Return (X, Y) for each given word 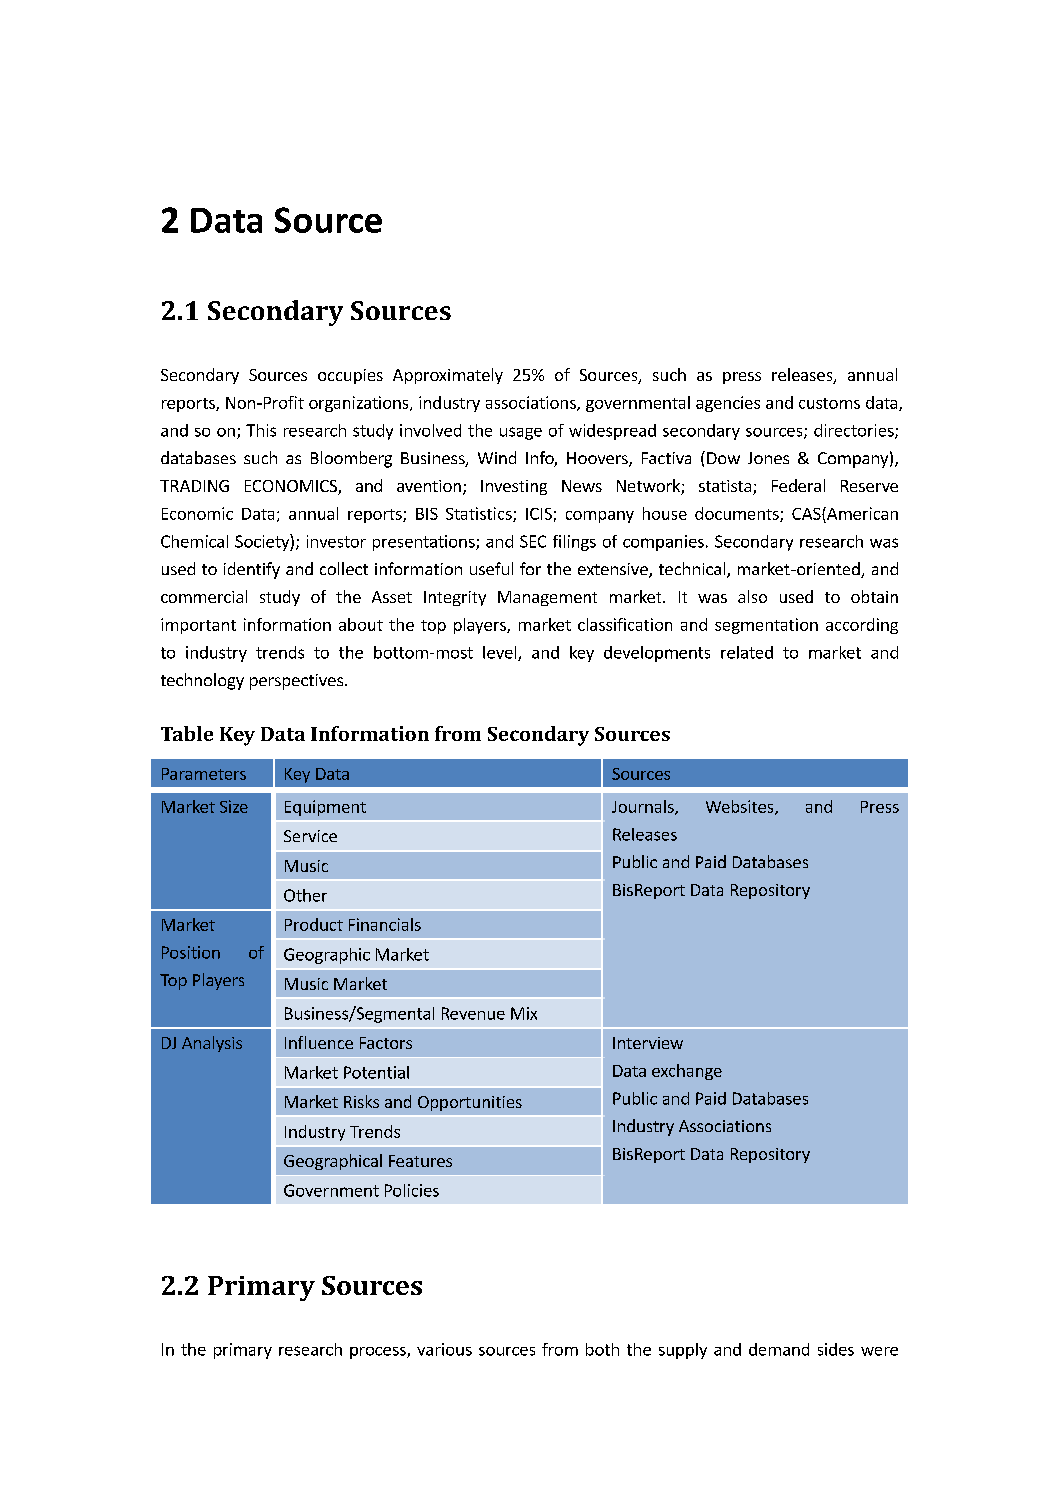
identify (252, 570)
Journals (644, 807)
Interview (648, 1043)
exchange (687, 1072)
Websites (741, 807)
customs (829, 403)
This (261, 430)
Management (547, 598)
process (379, 1353)
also (752, 596)
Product (314, 924)
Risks (361, 1101)
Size (234, 806)
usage (521, 433)
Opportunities (470, 1103)
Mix (524, 1013)
